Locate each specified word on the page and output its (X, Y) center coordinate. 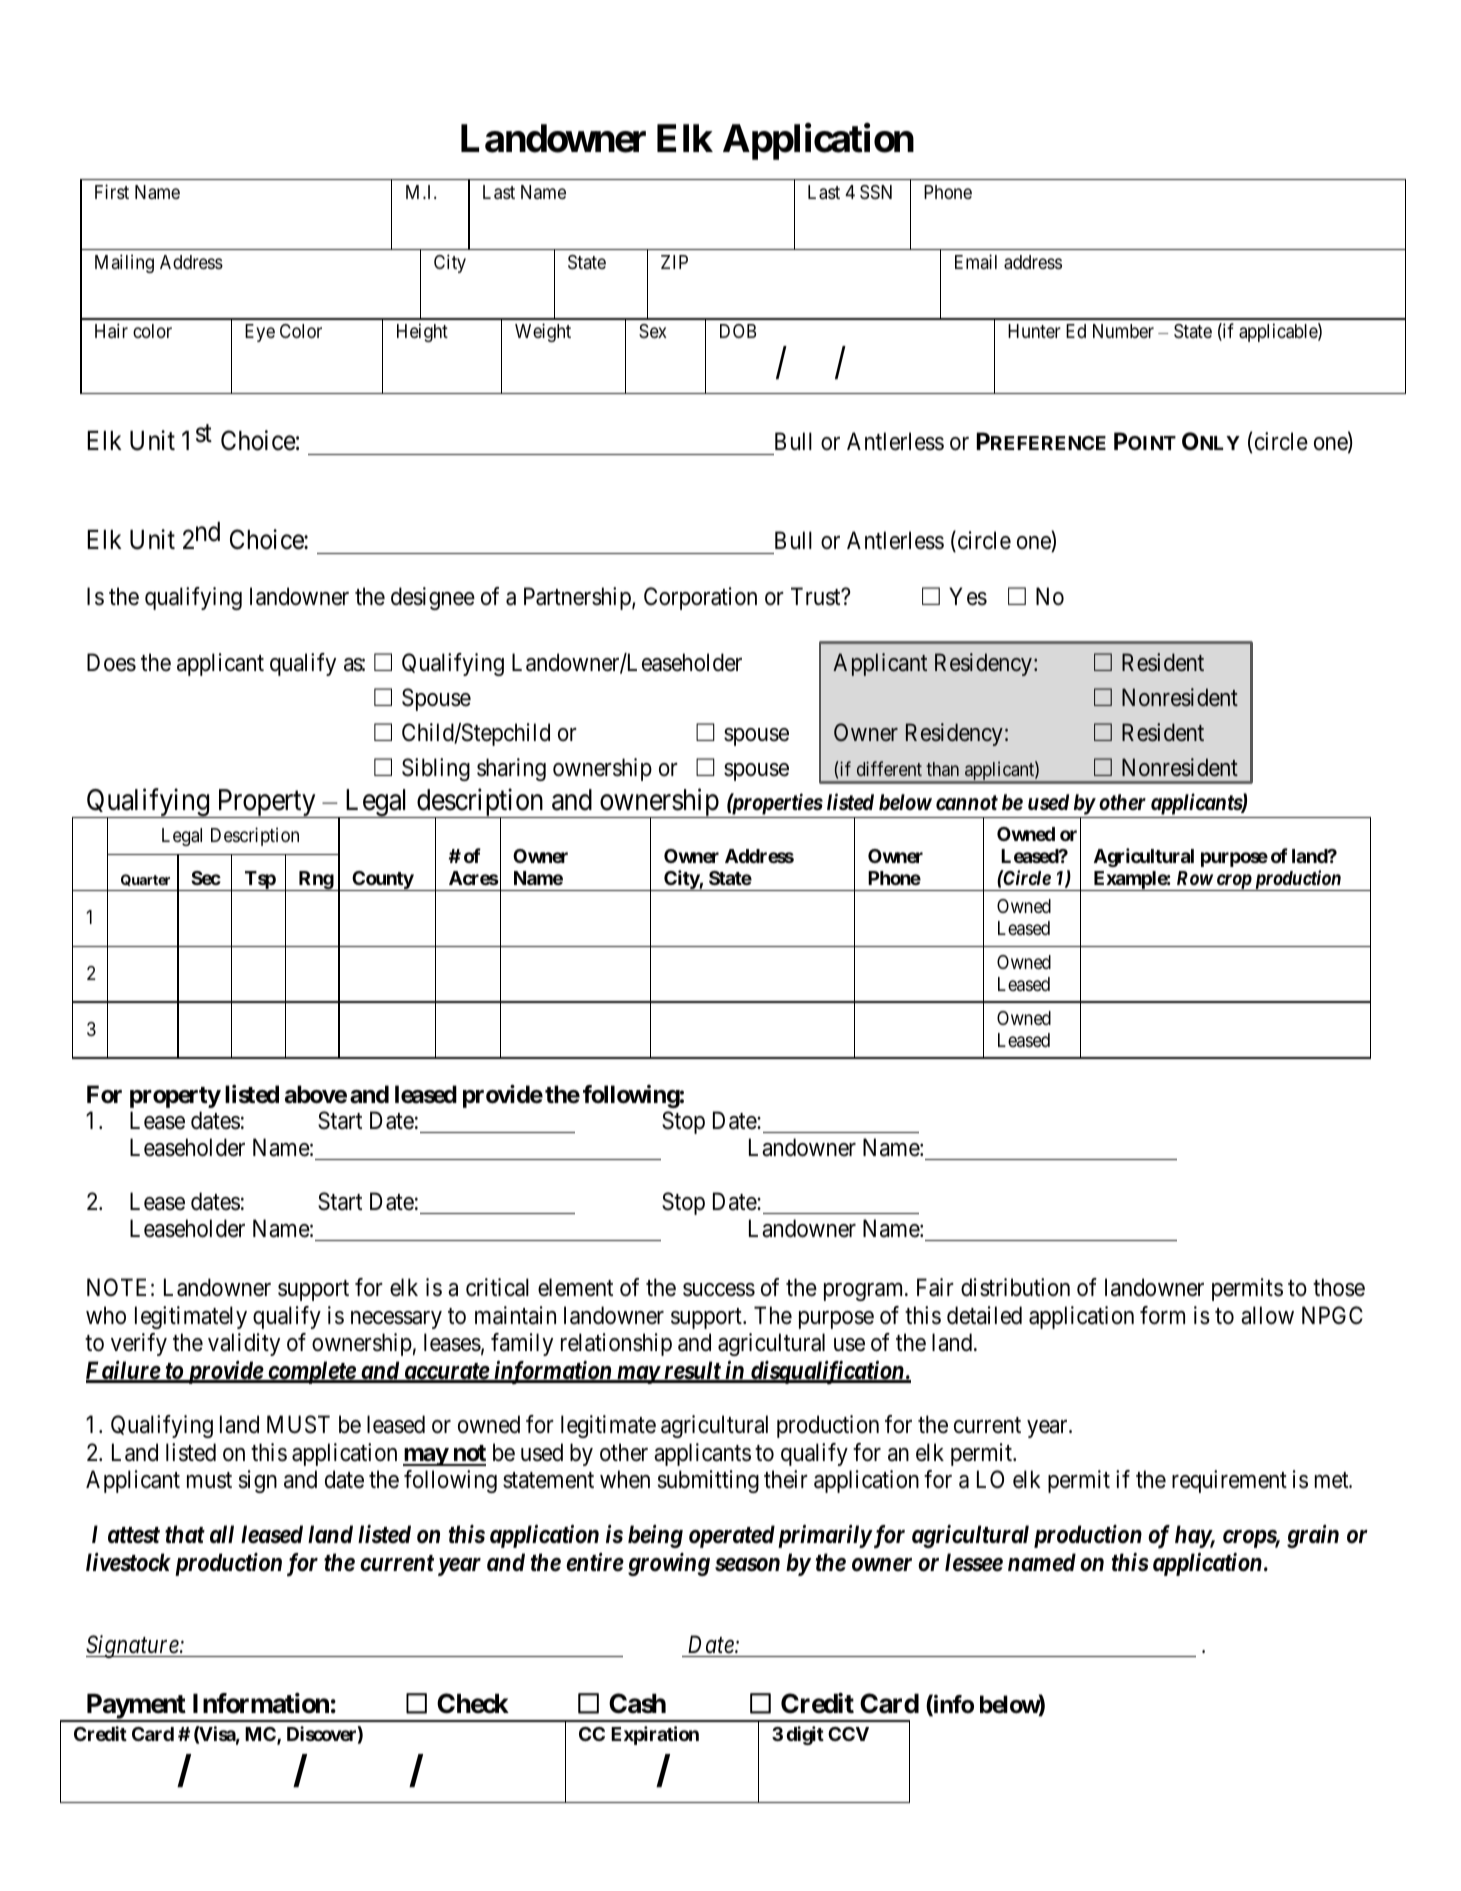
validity (244, 1344)
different (889, 768)
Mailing (124, 263)
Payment (136, 1707)
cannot (967, 802)
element (575, 1287)
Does (111, 662)
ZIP (674, 262)
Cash (637, 1703)
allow (1267, 1315)
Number (1123, 331)
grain (1313, 1536)
